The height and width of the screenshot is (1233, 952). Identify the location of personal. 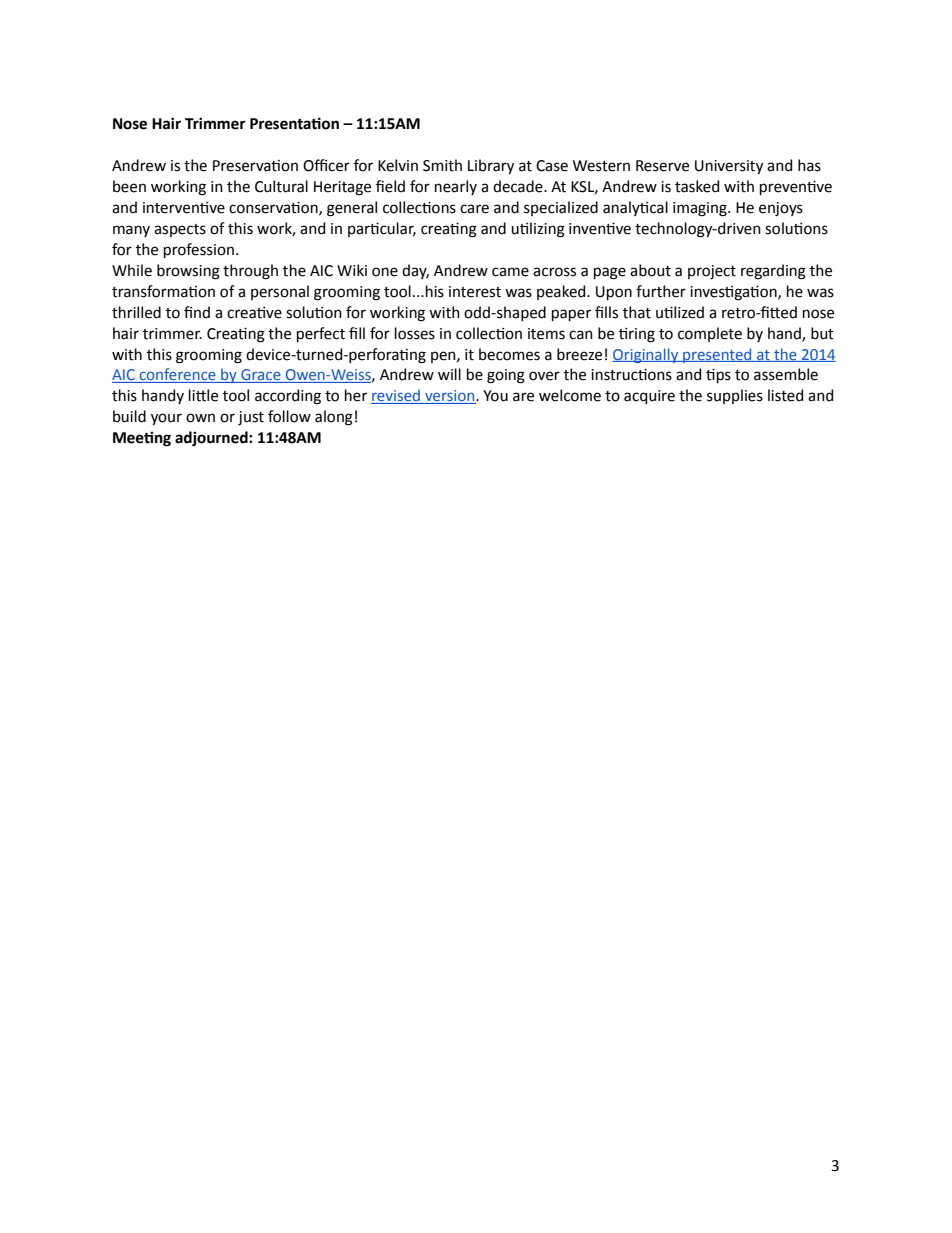
(280, 292).
